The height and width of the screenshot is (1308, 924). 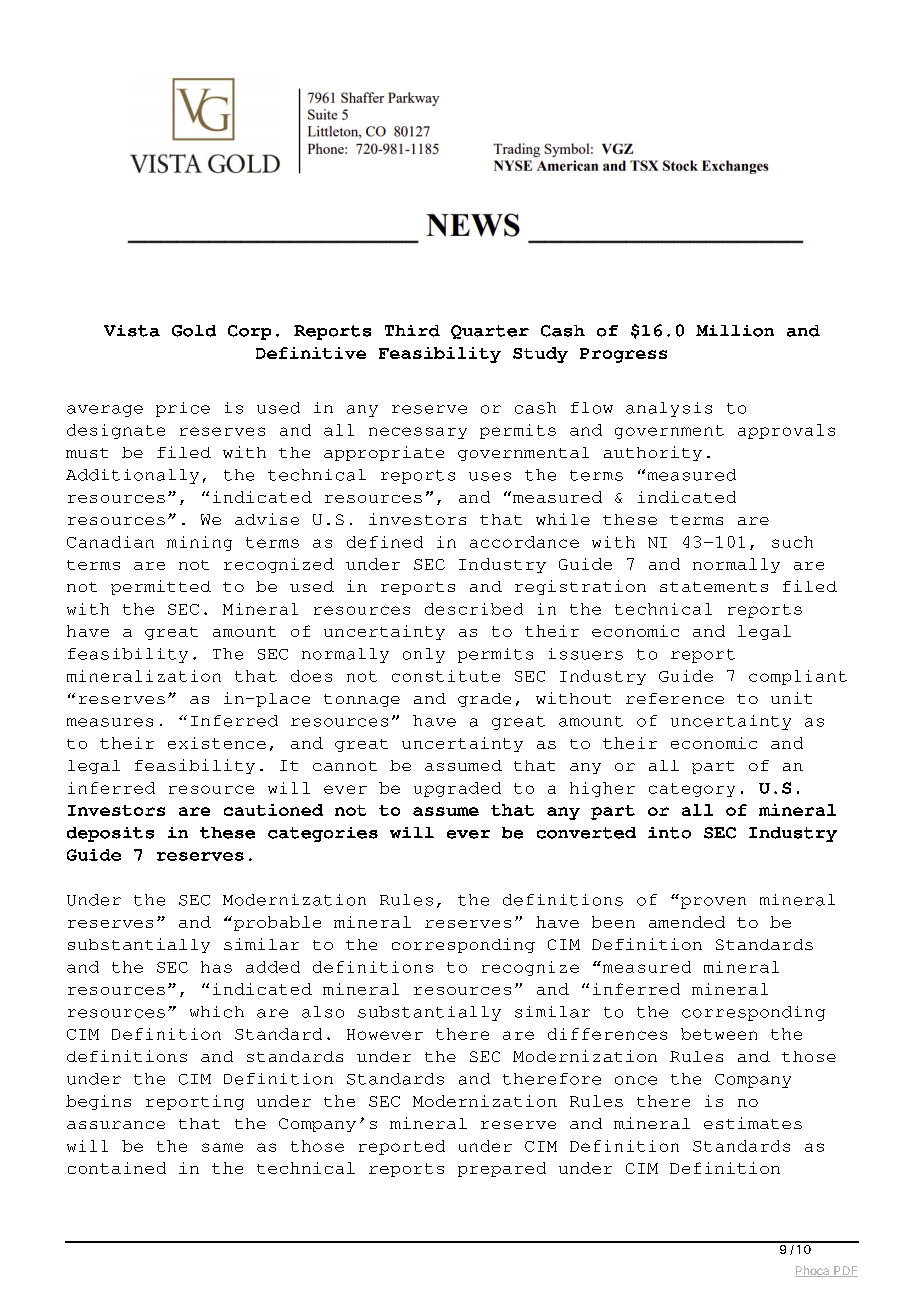 What do you see at coordinates (490, 332) in the screenshot?
I see `Quarter` at bounding box center [490, 332].
